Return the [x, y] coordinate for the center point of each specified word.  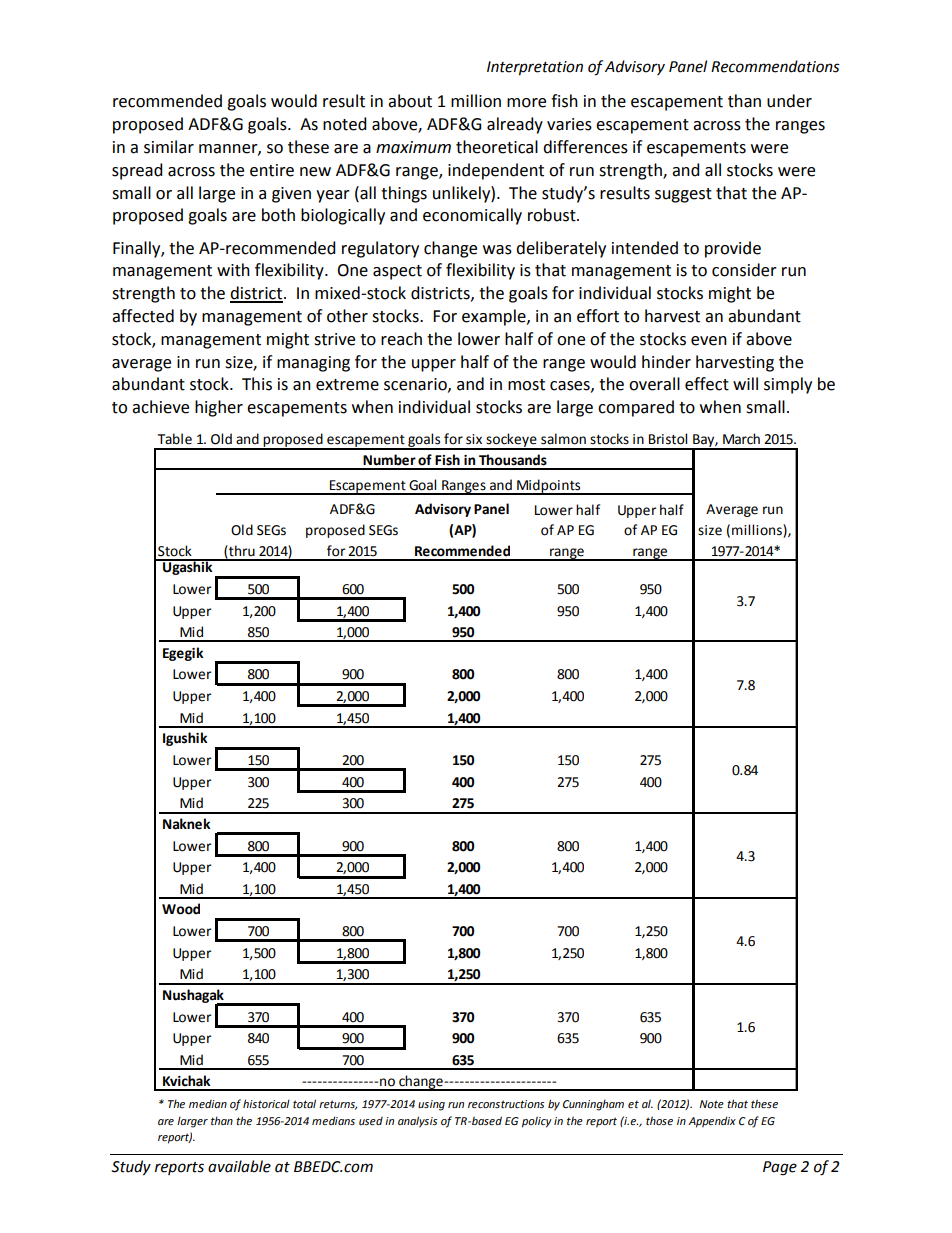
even [709, 341]
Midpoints [549, 487]
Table [175, 439]
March [741, 439]
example [495, 317]
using [431, 1105]
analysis [417, 1122]
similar [169, 147]
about [410, 101]
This [257, 384]
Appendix [712, 1122]
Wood [181, 909]
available [239, 1166]
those [659, 1120]
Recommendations [775, 66]
